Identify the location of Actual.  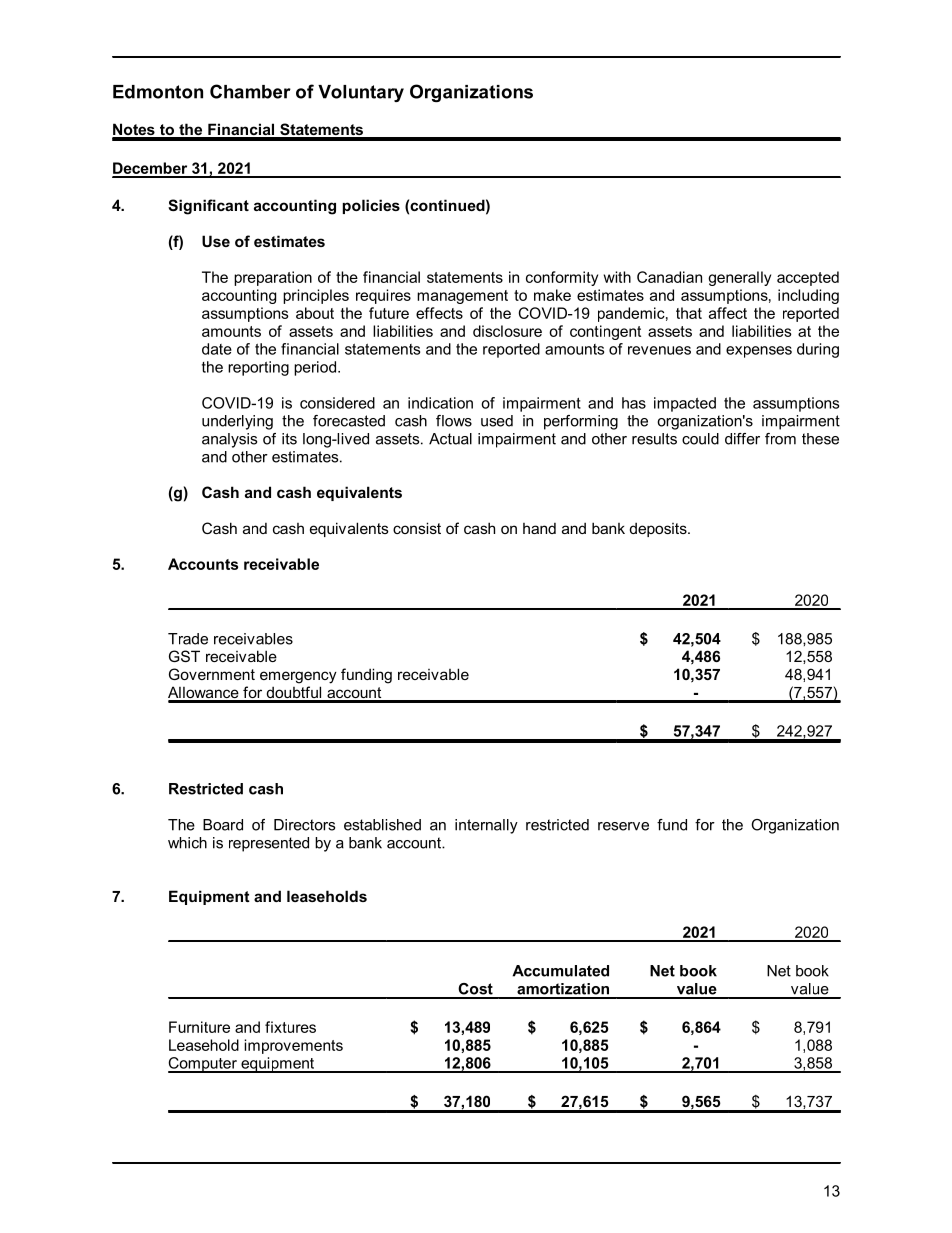
(450, 439).
